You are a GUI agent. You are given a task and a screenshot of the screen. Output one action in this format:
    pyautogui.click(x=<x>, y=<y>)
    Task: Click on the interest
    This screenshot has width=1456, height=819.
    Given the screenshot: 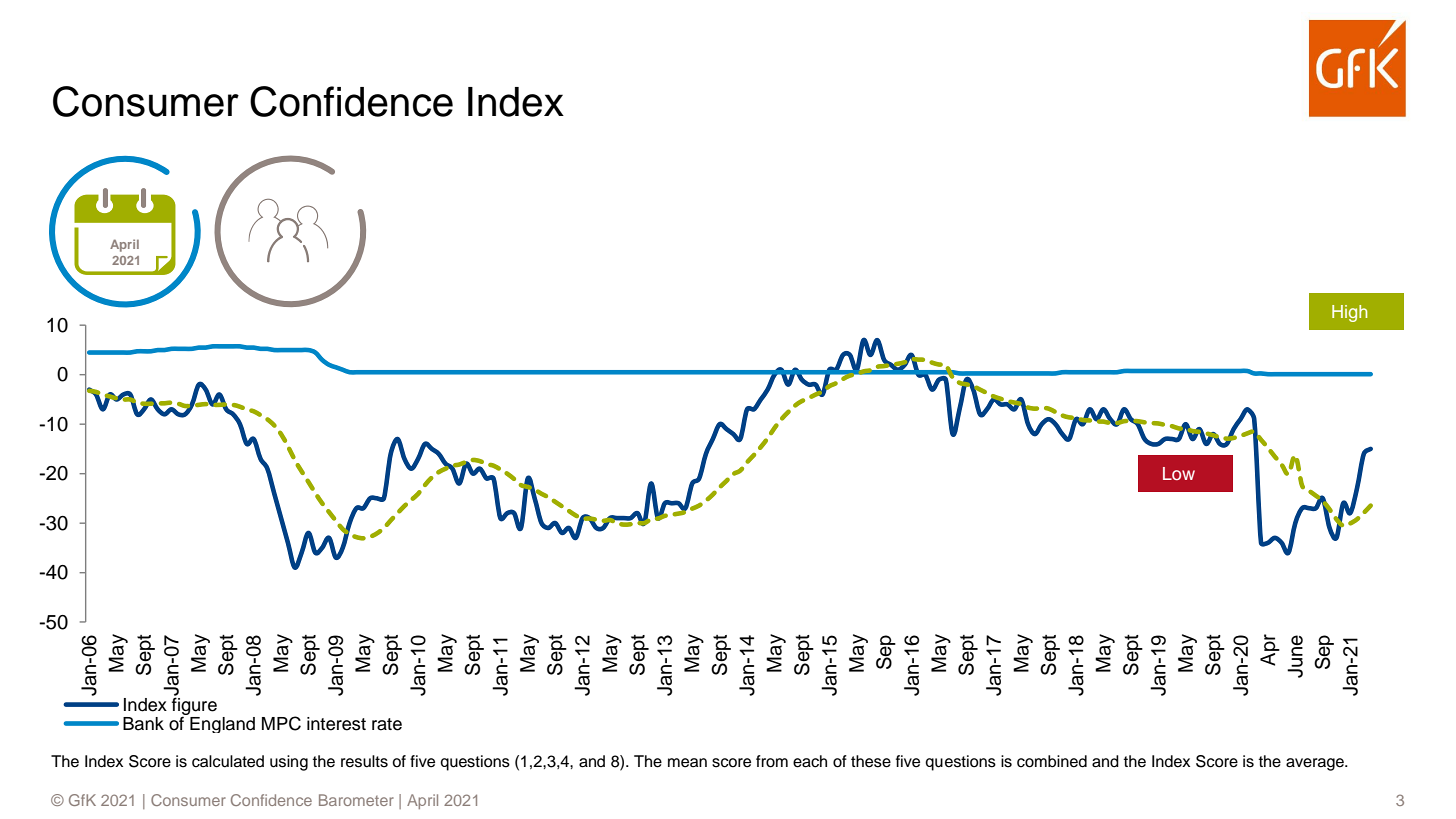 What is the action you would take?
    pyautogui.click(x=336, y=724)
